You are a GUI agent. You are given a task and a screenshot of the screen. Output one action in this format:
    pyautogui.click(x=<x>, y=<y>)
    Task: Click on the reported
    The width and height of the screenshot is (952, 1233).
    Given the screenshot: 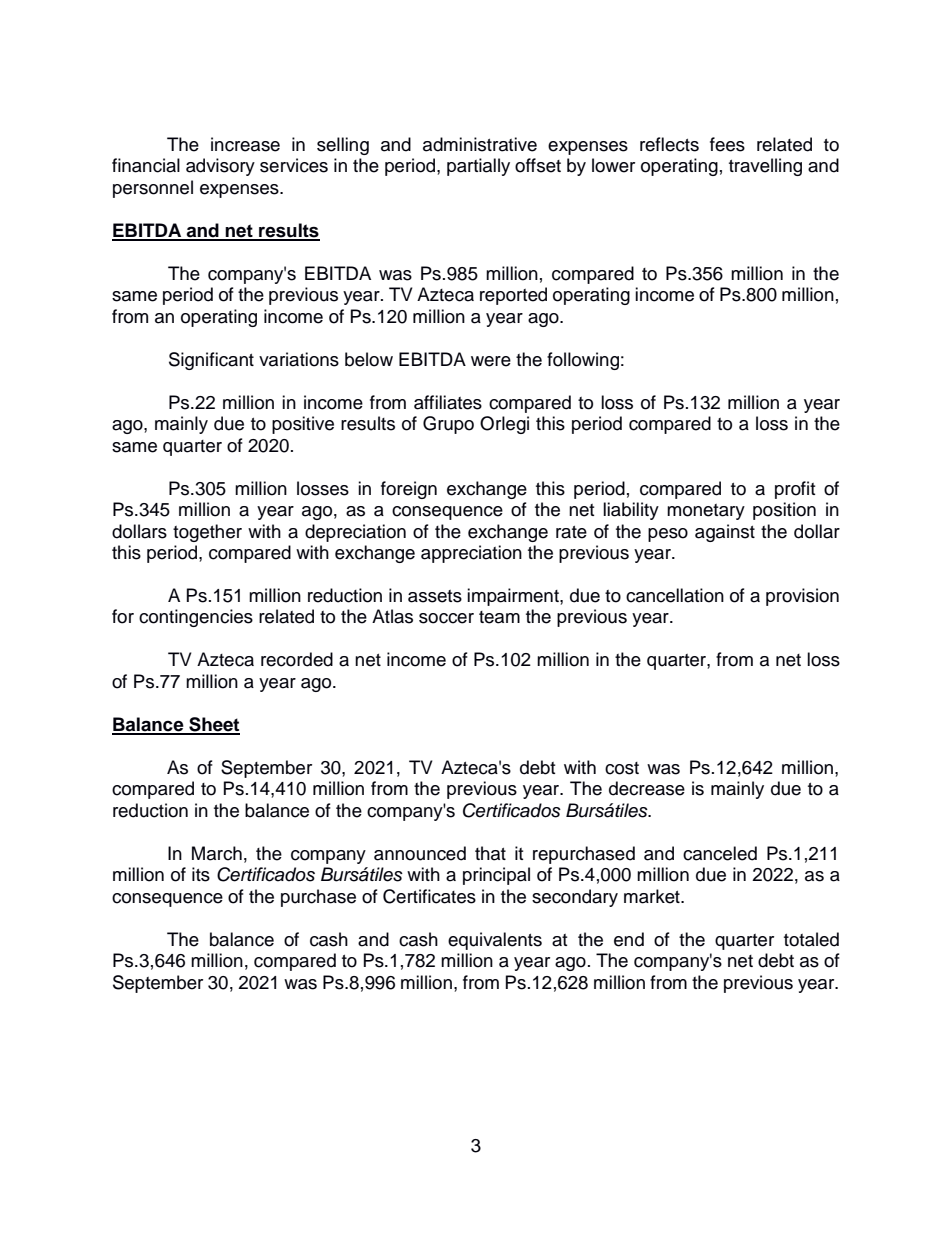 What is the action you would take?
    pyautogui.click(x=513, y=296)
